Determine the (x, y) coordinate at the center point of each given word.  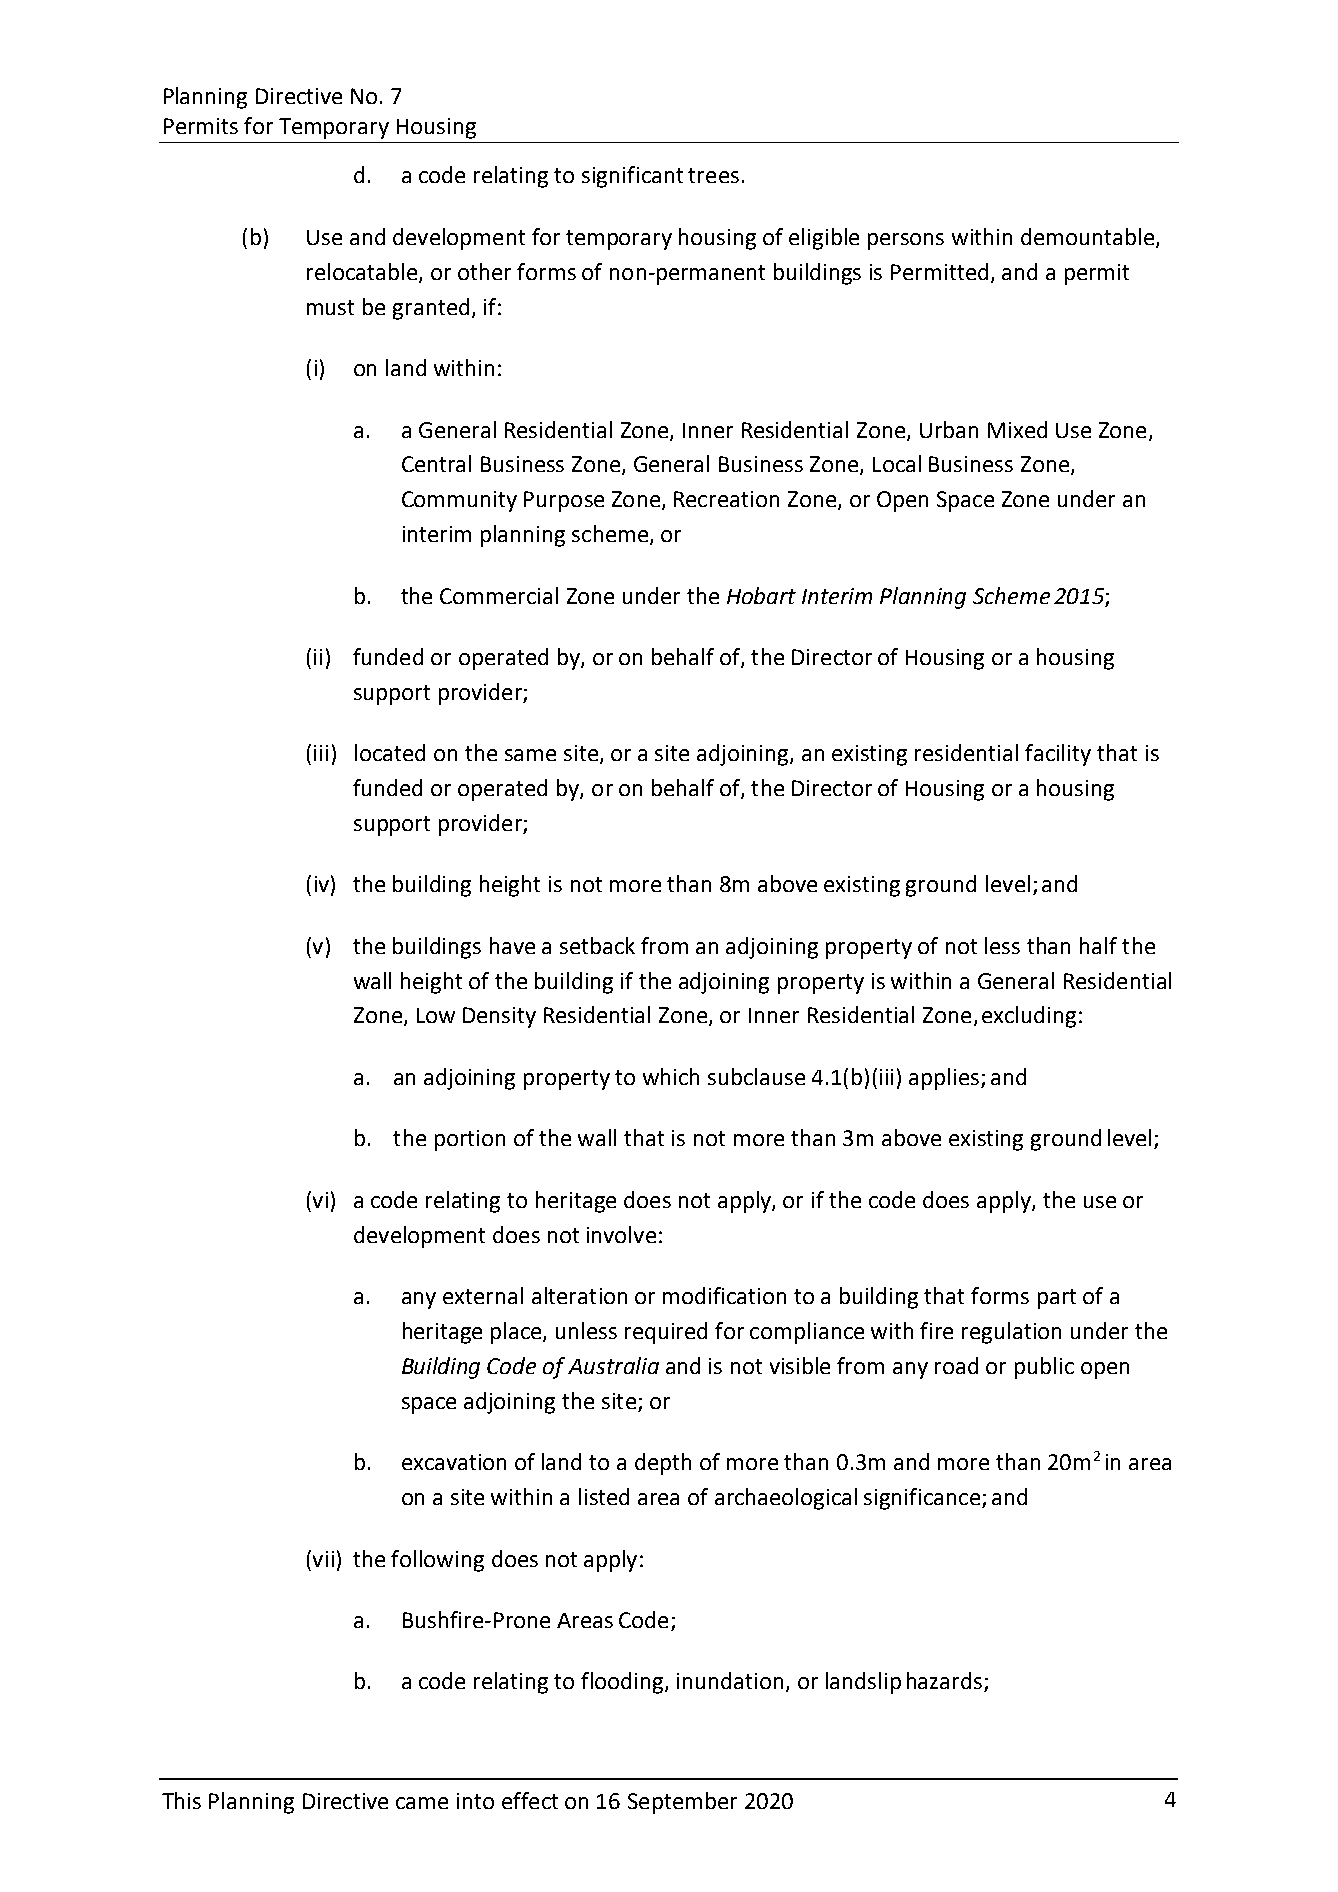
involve (621, 1234)
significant (632, 177)
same (530, 755)
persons (906, 241)
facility (1058, 755)
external (483, 1295)
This (181, 1800)
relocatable (363, 273)
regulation (1011, 1333)
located (390, 752)
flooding (623, 1683)
